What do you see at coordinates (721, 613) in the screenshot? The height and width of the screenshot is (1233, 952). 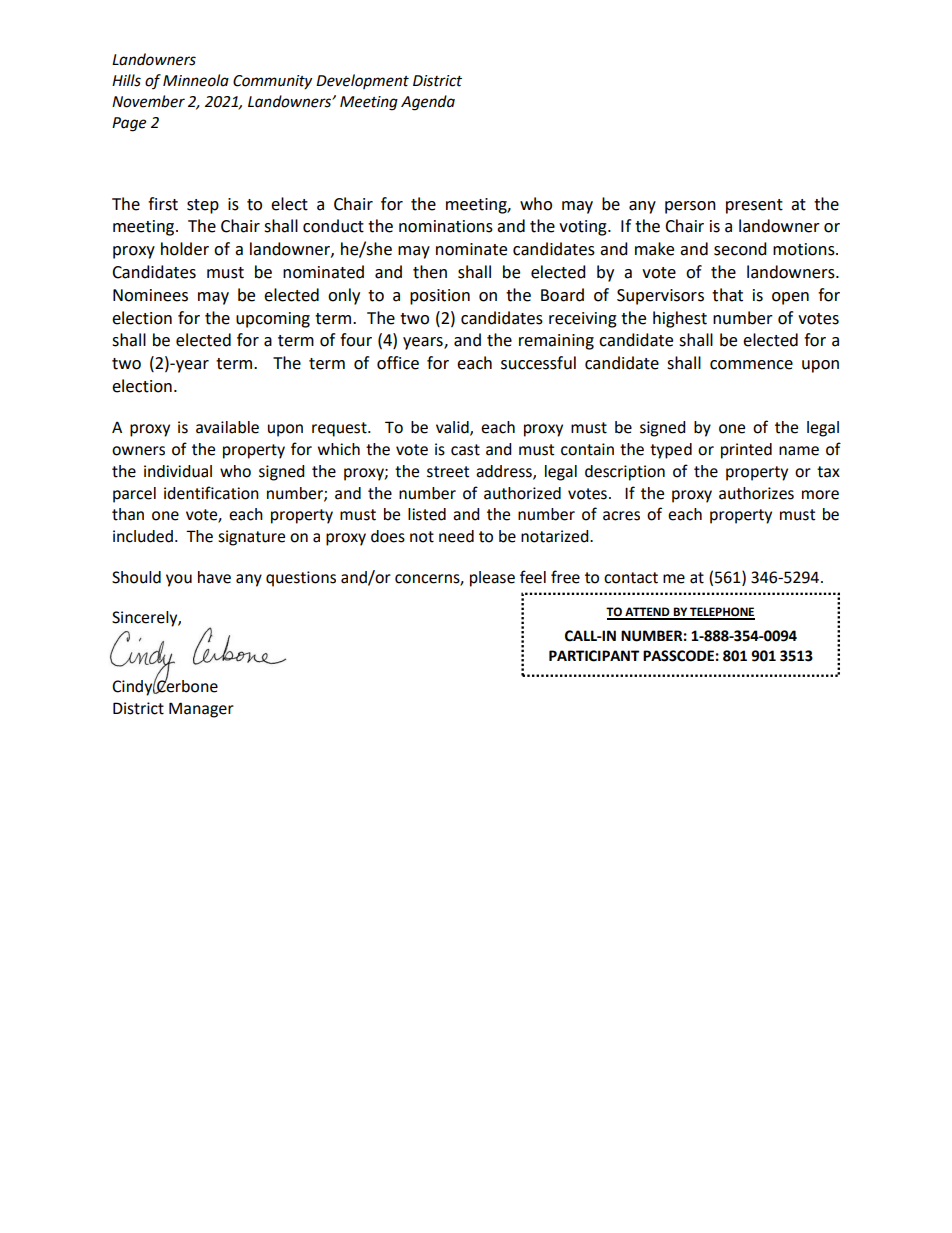 I see `TELEPHONE` at bounding box center [721, 613].
